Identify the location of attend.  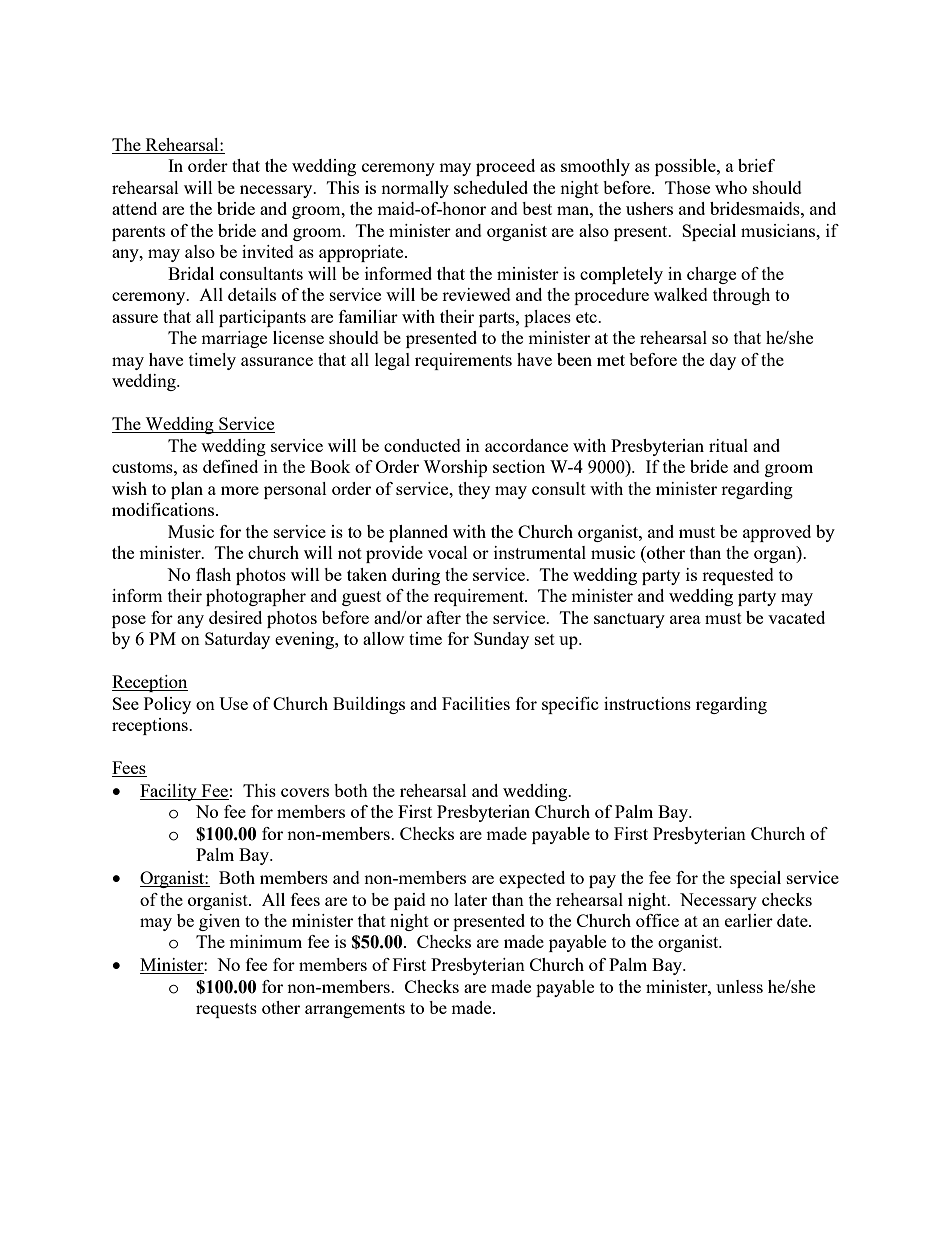
(134, 208).
